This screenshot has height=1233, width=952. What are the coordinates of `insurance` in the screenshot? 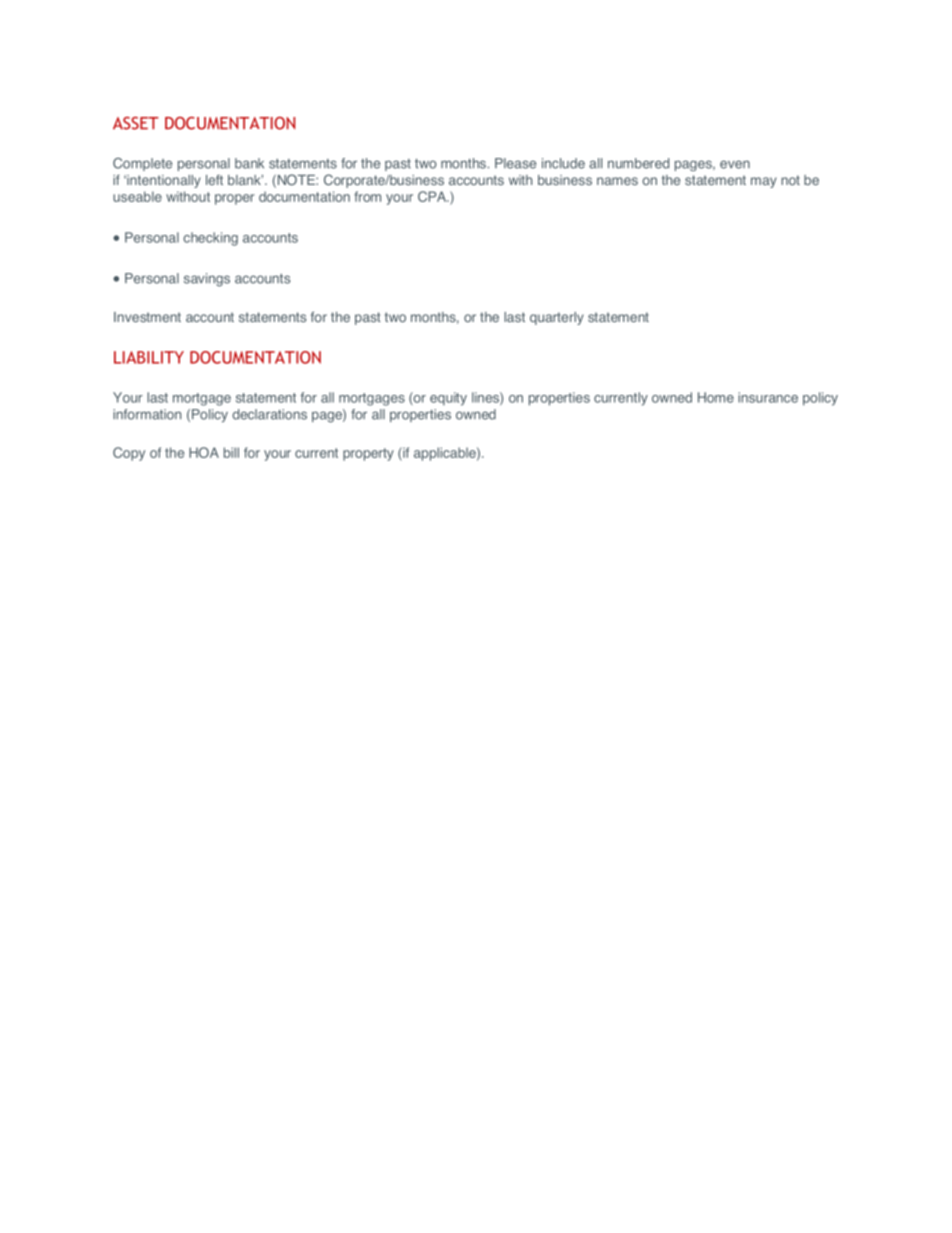 It's located at (768, 397).
